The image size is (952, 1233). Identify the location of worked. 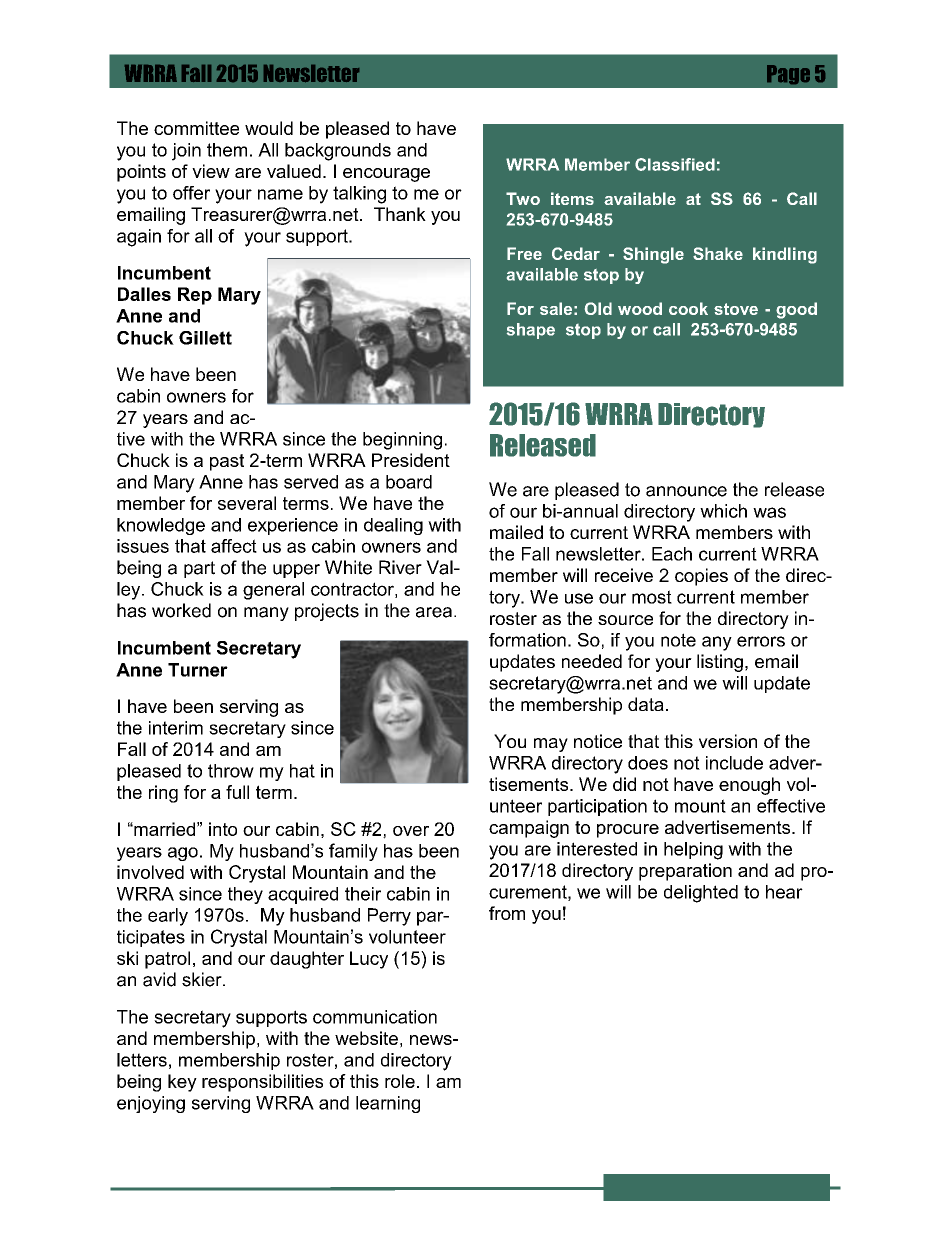
(181, 610).
